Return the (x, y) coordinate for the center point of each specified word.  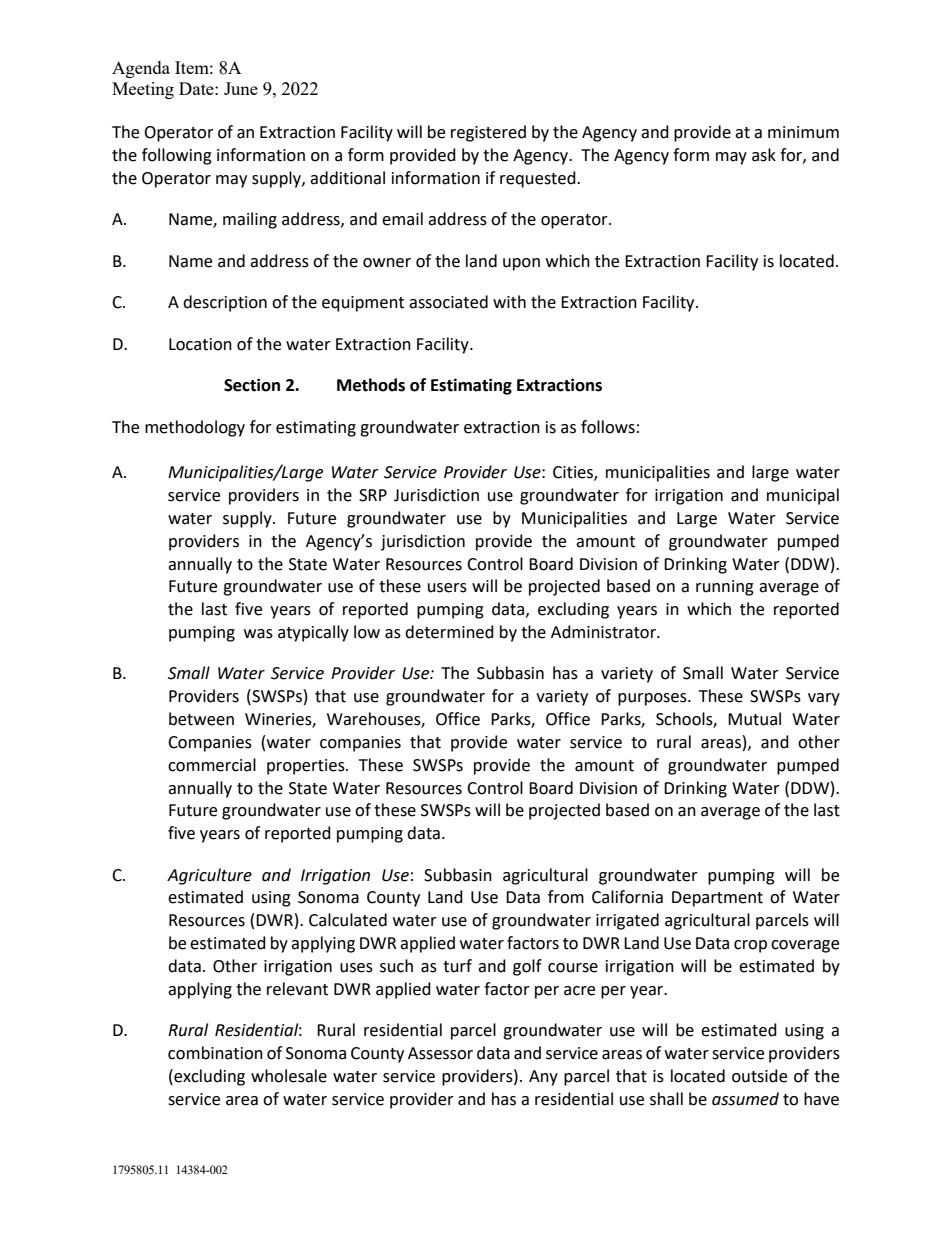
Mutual (754, 719)
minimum (803, 132)
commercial (212, 765)
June (241, 88)
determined (449, 632)
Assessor (440, 1053)
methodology (195, 428)
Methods (371, 385)
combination (215, 1053)
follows (608, 427)
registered (488, 133)
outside (759, 1076)
